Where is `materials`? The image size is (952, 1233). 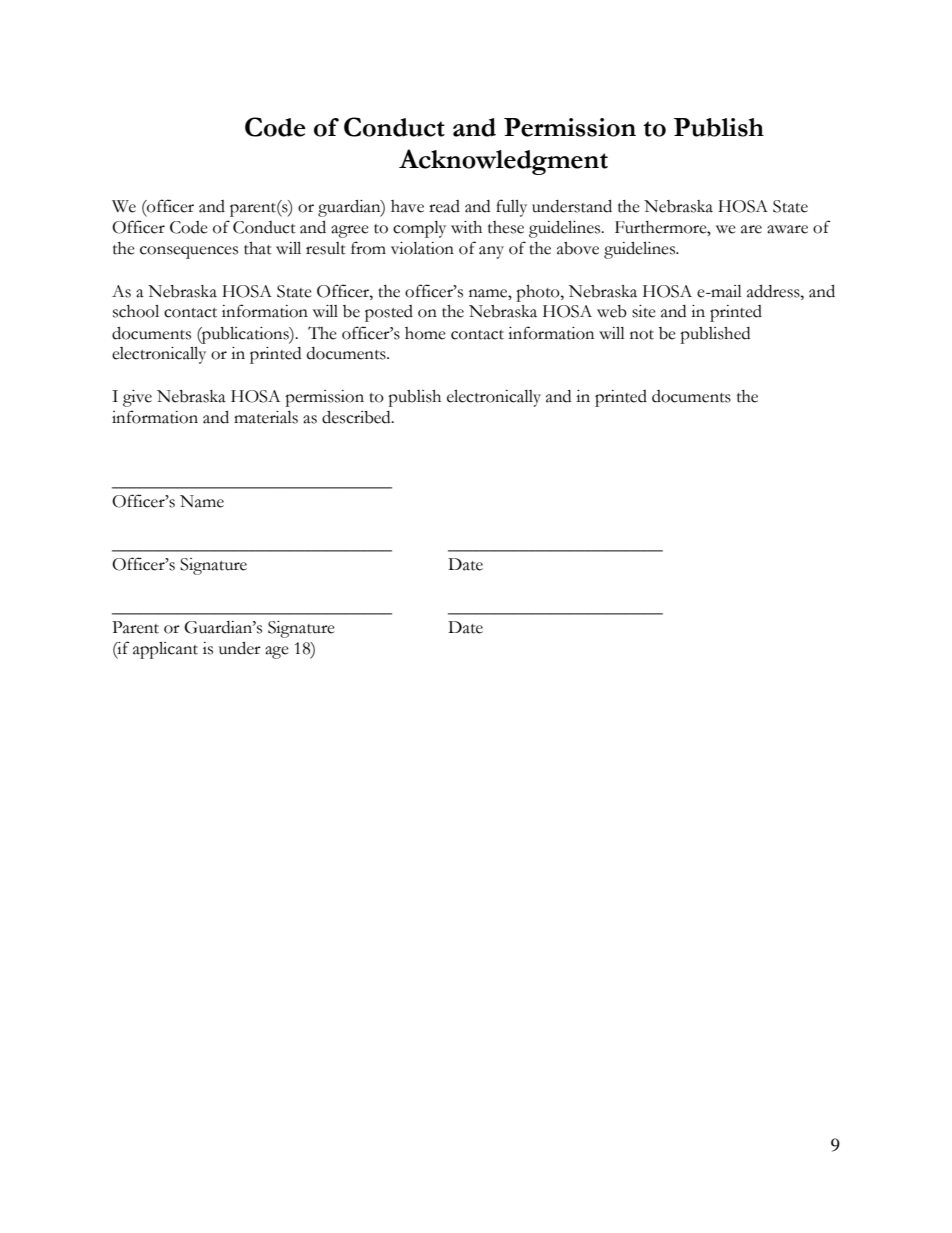 materials is located at coordinates (266, 417).
